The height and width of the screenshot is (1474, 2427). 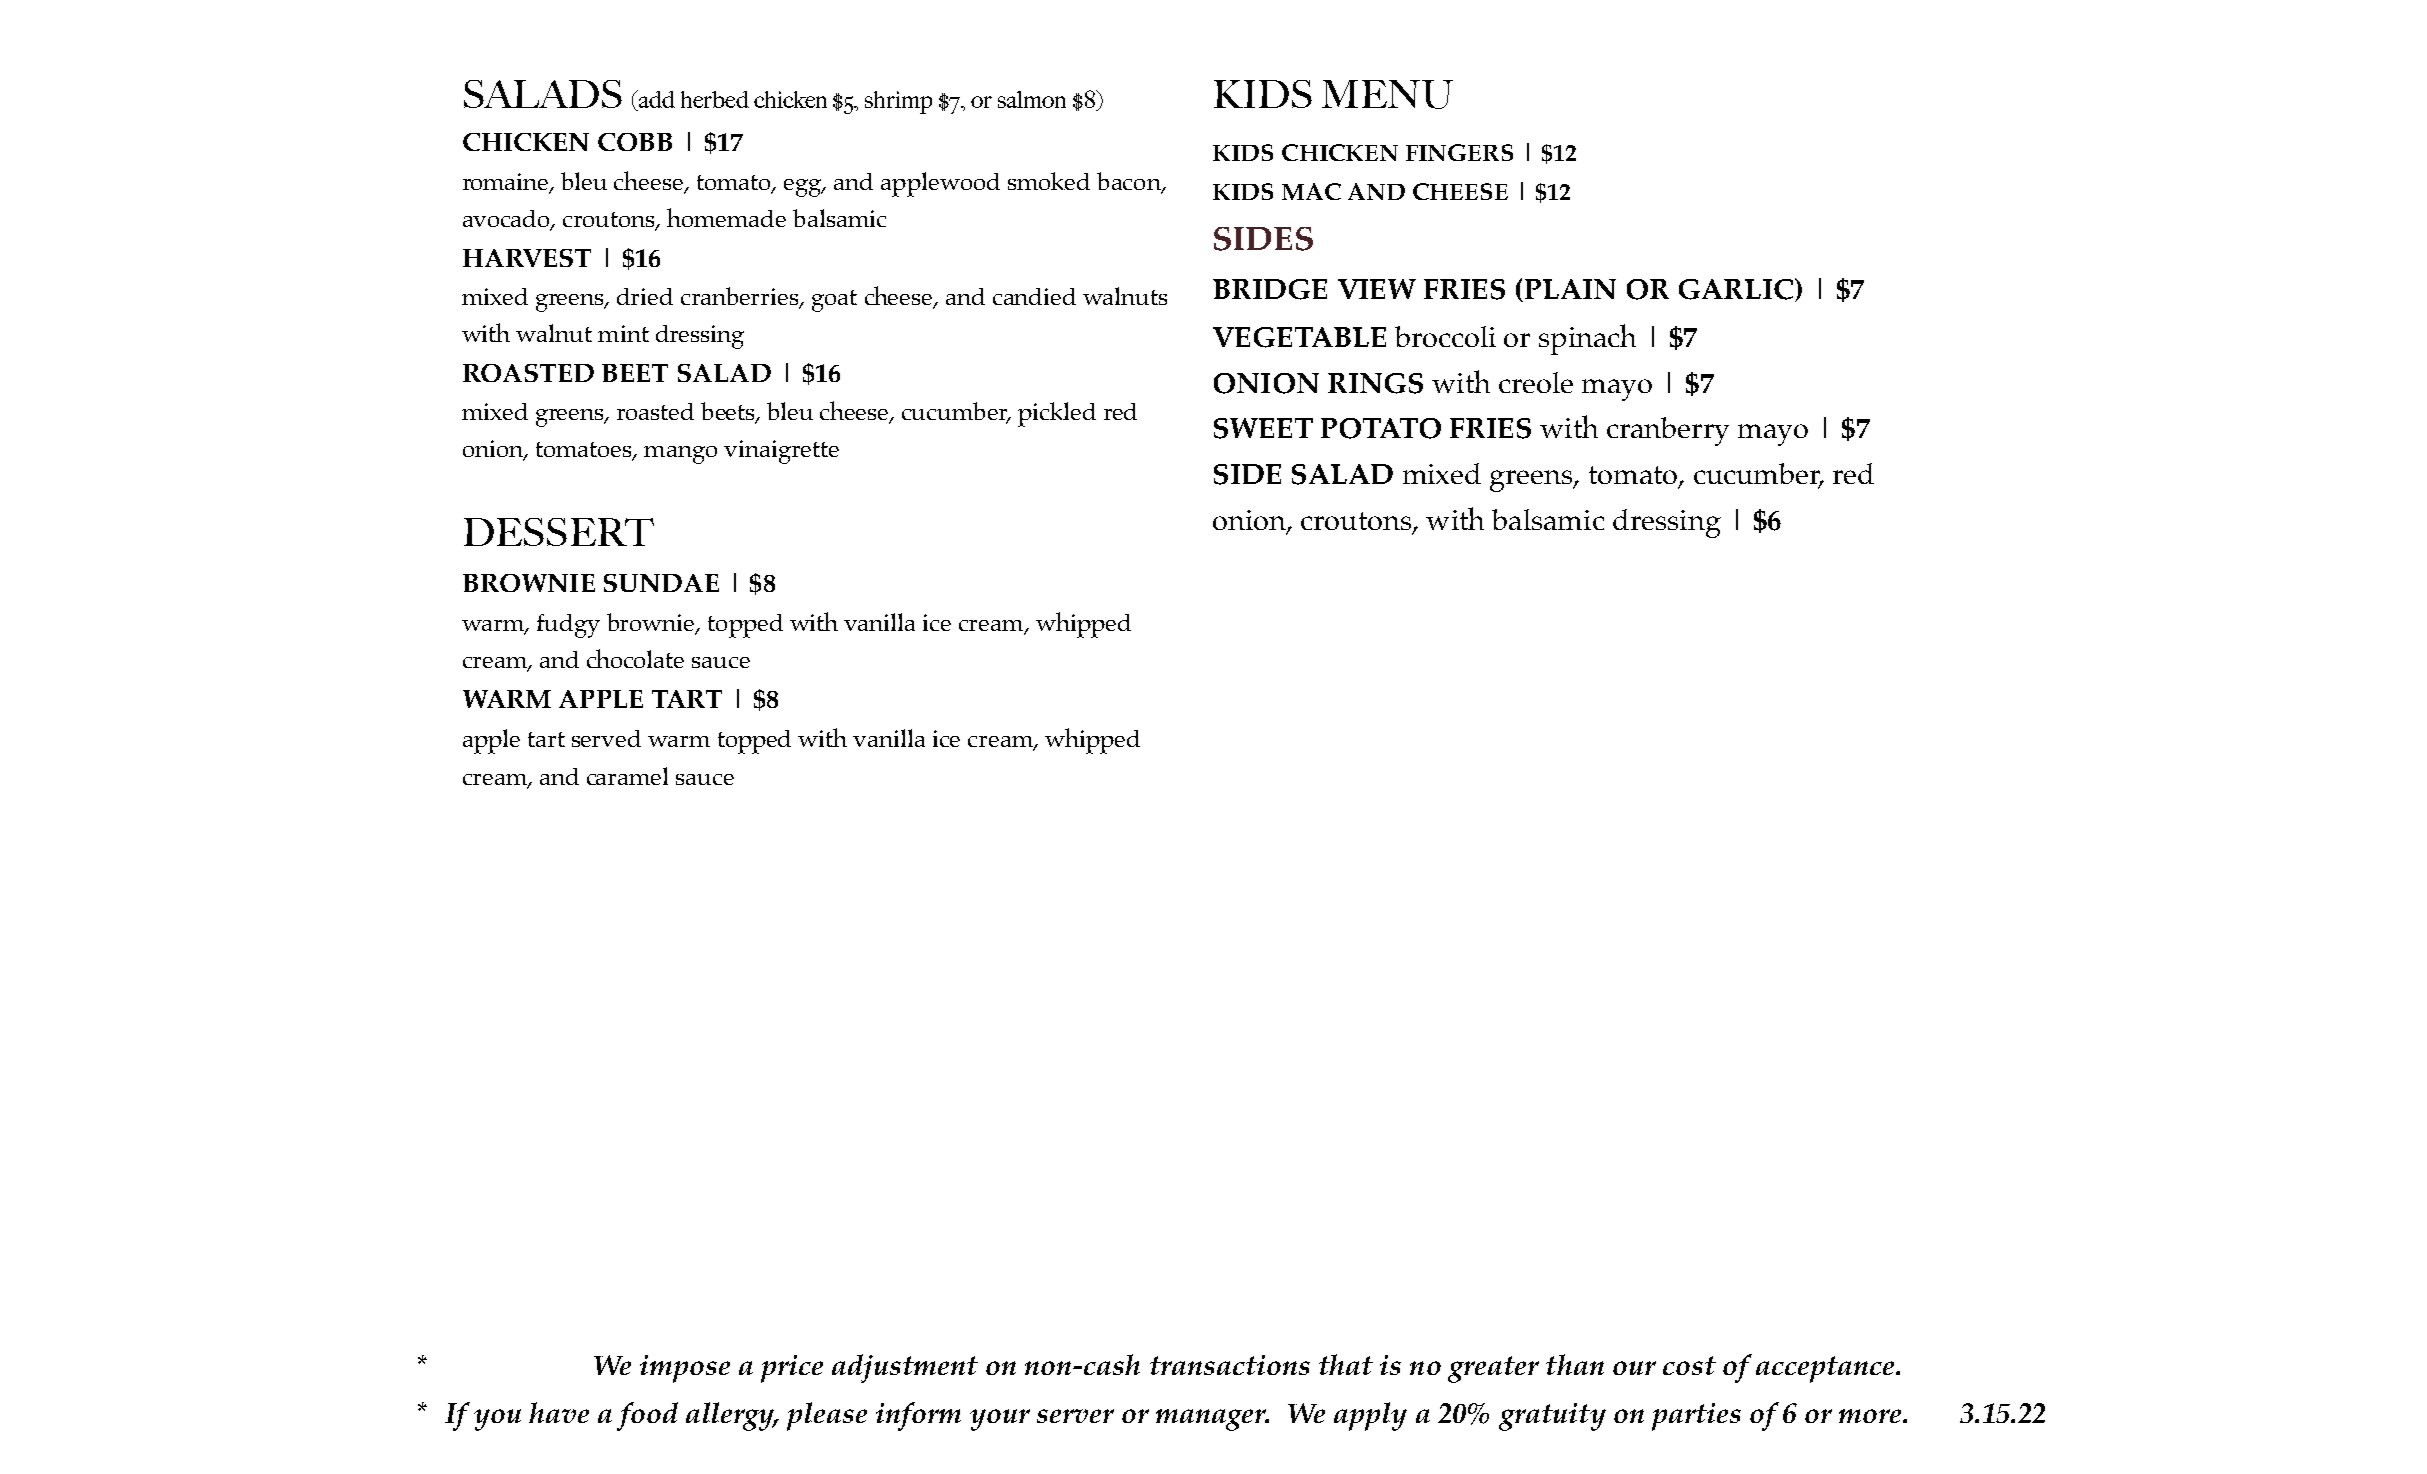 I want to click on FINGERS, so click(x=1459, y=152).
